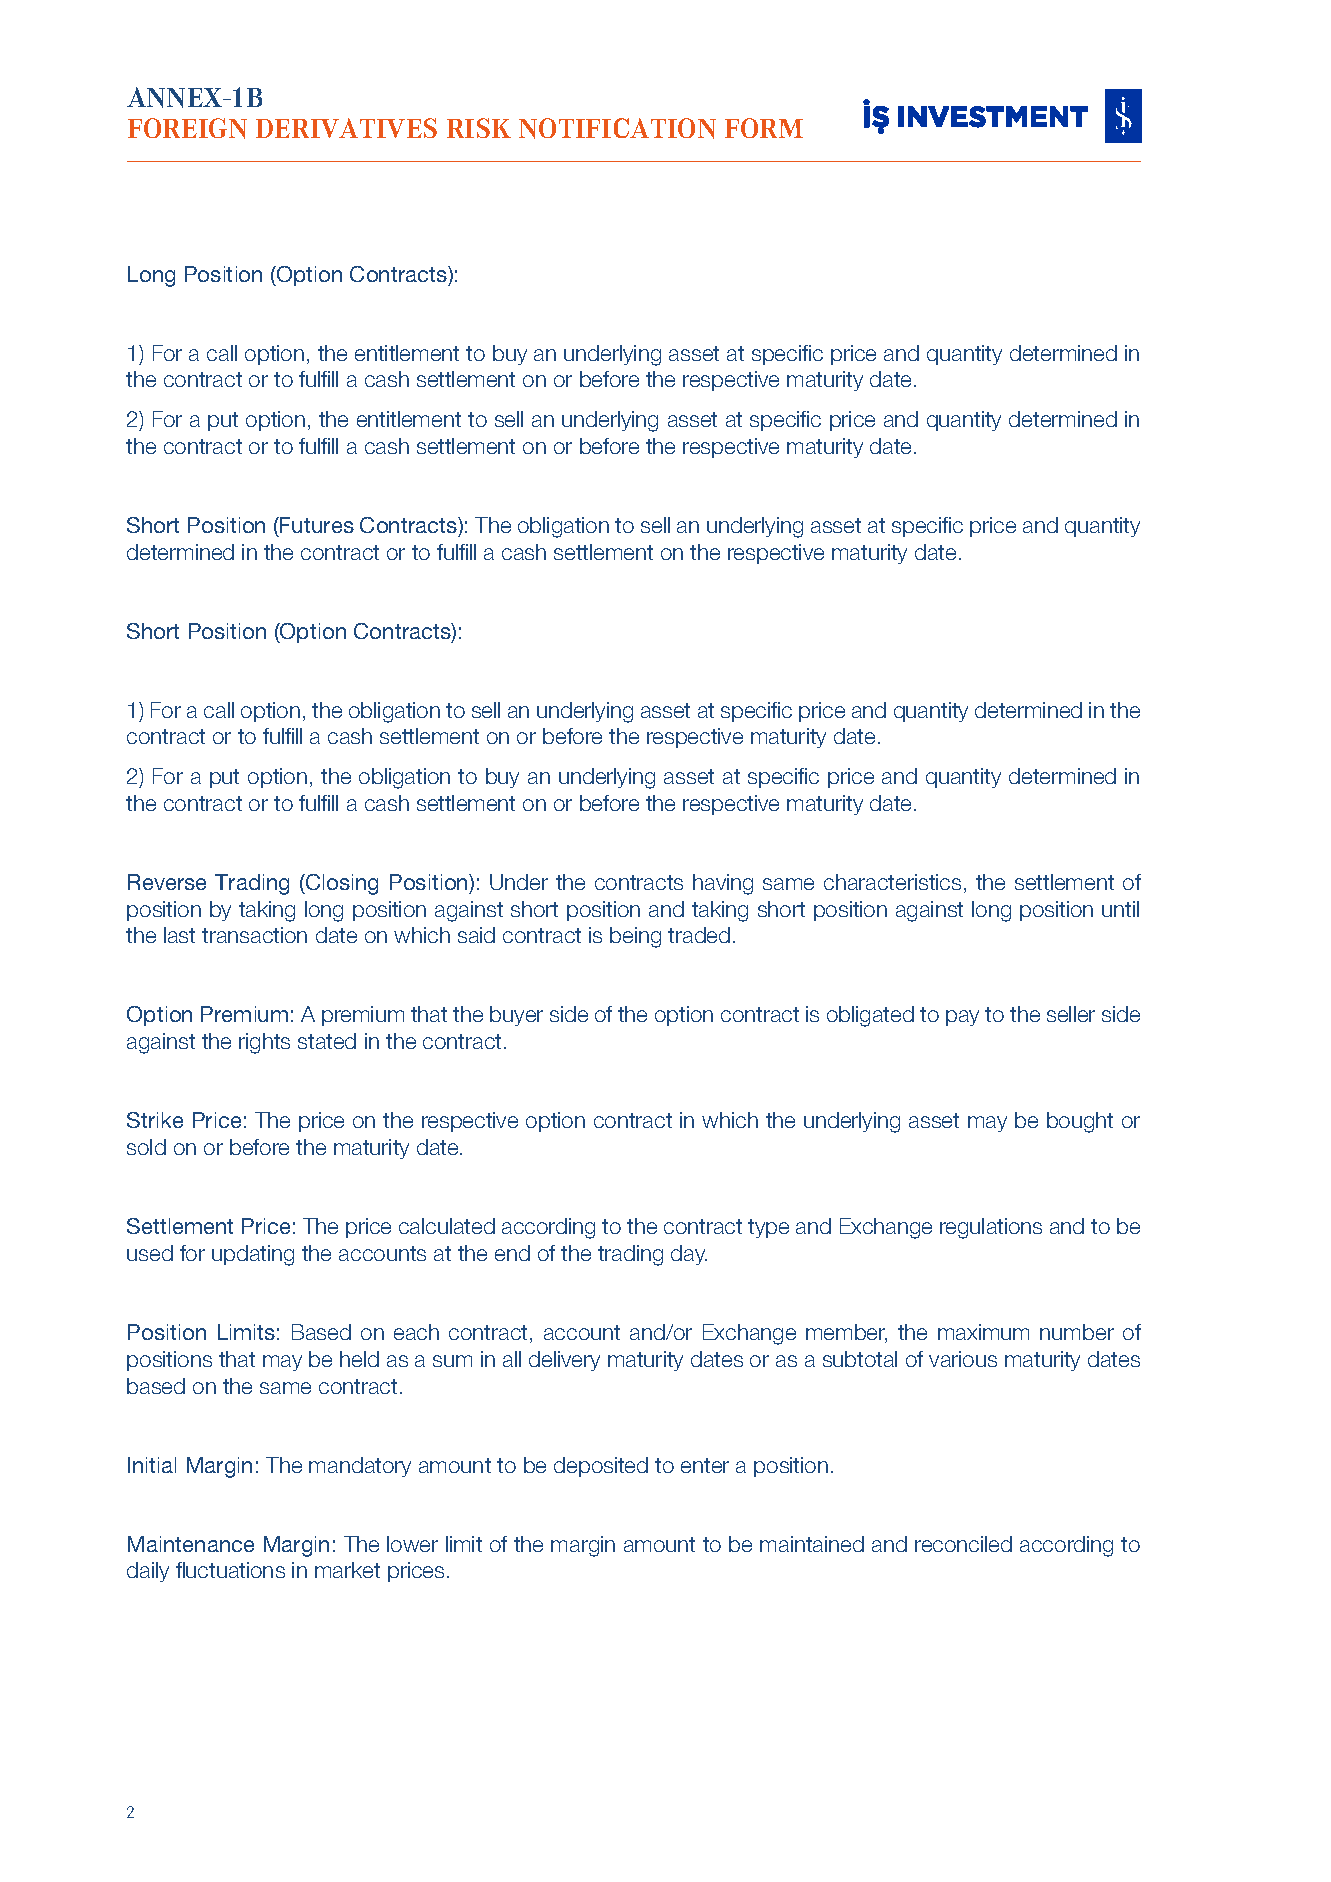 This screenshot has width=1331, height=1882. What do you see at coordinates (892, 882) in the screenshot?
I see `characteristics` at bounding box center [892, 882].
